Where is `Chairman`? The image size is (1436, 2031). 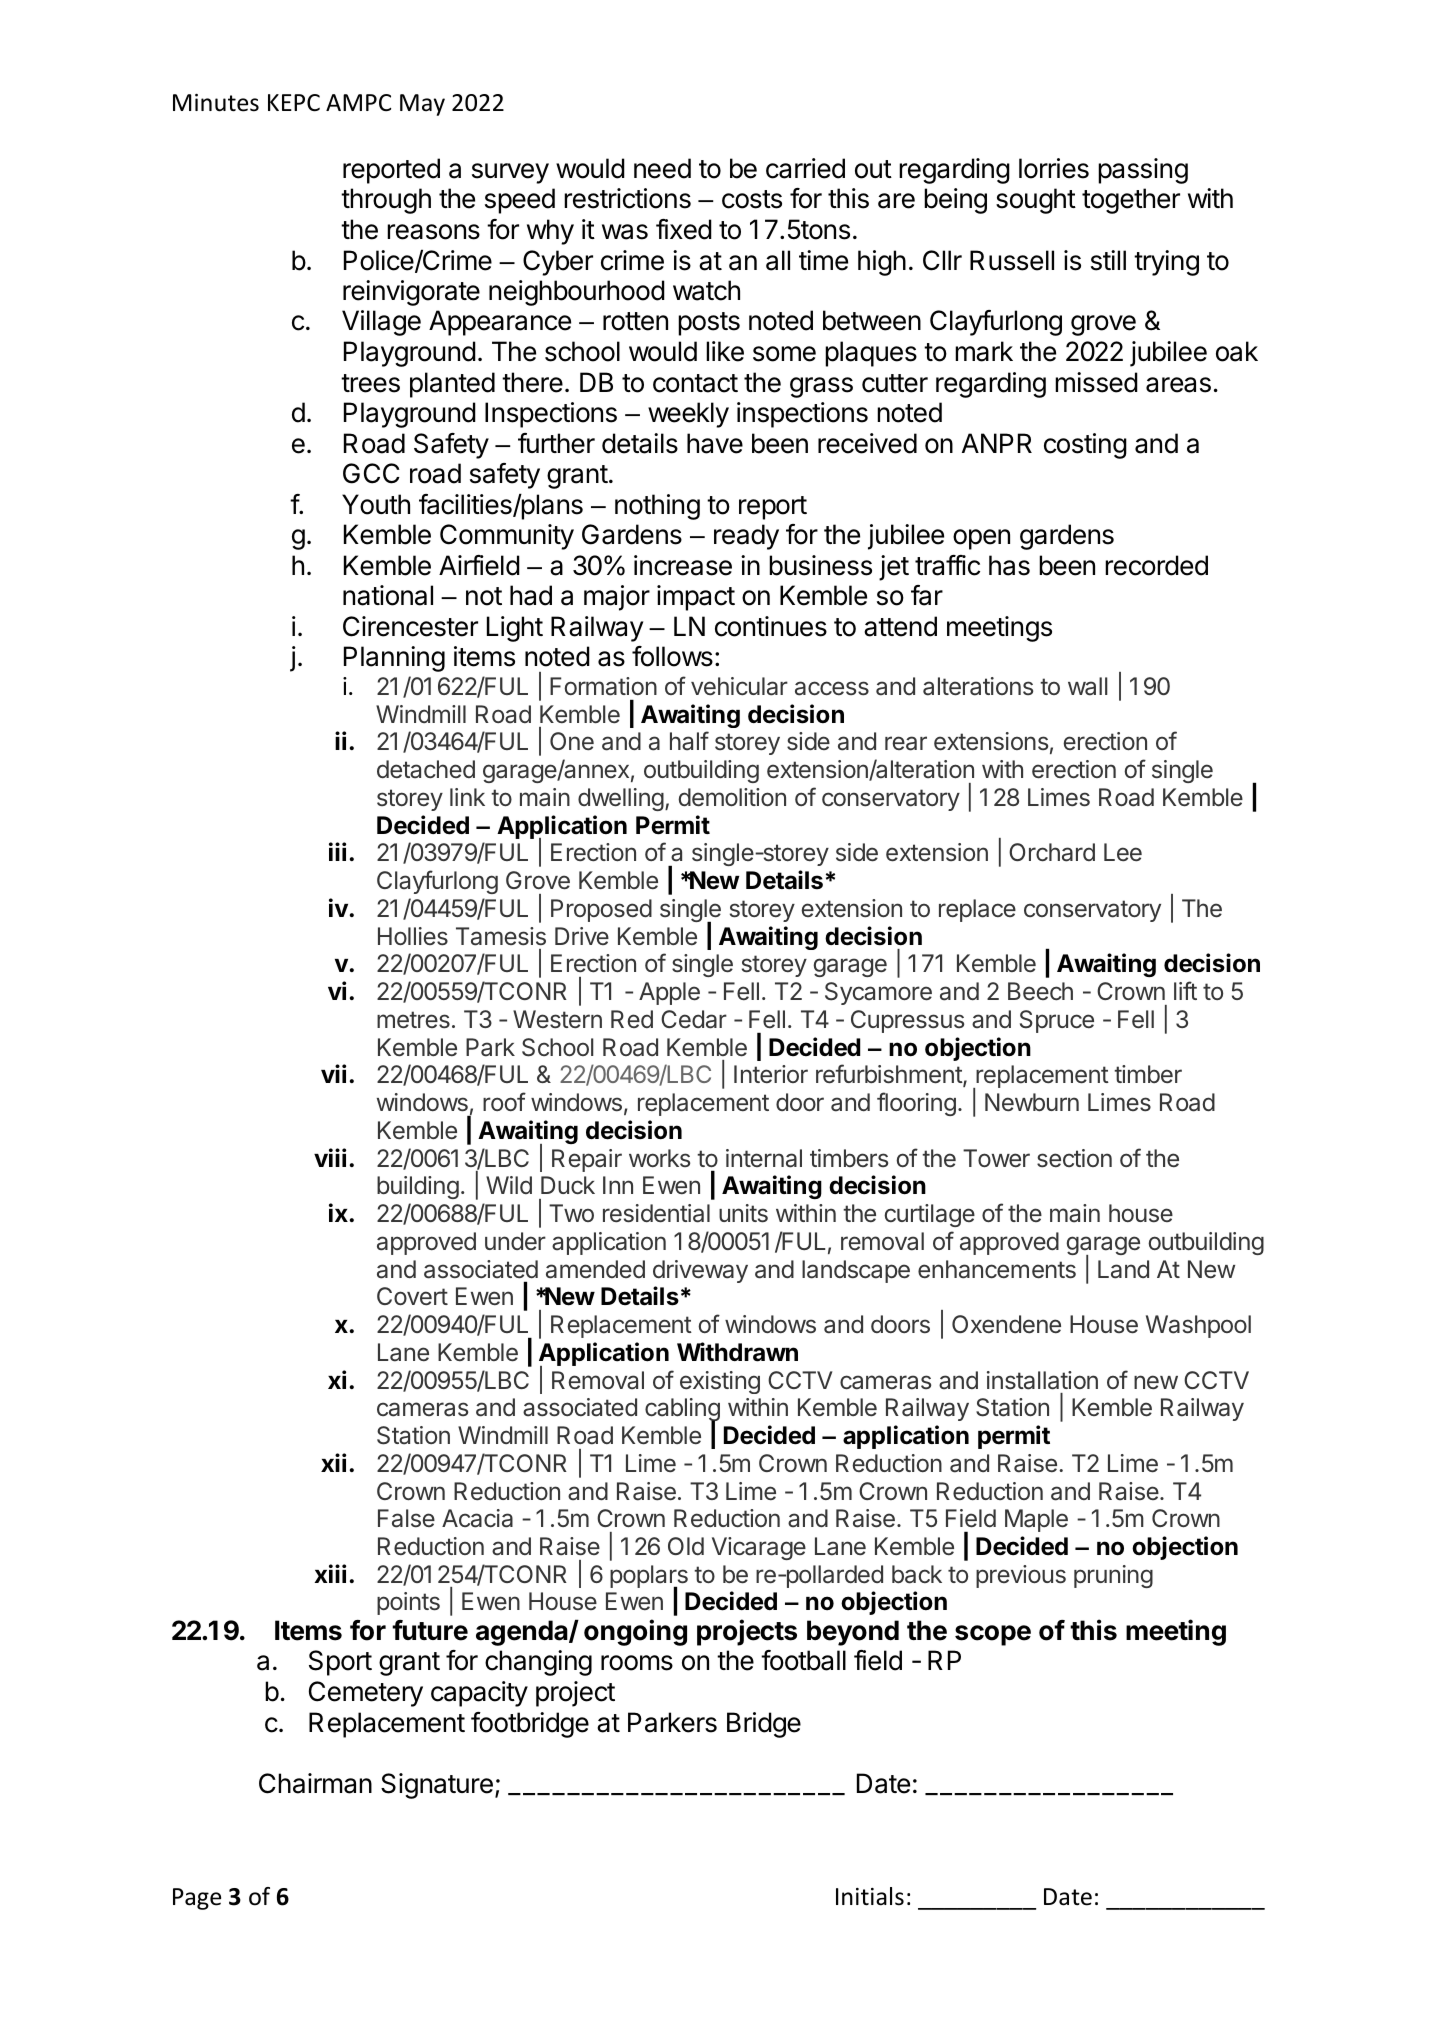
Chairman is located at coordinates (315, 1783).
